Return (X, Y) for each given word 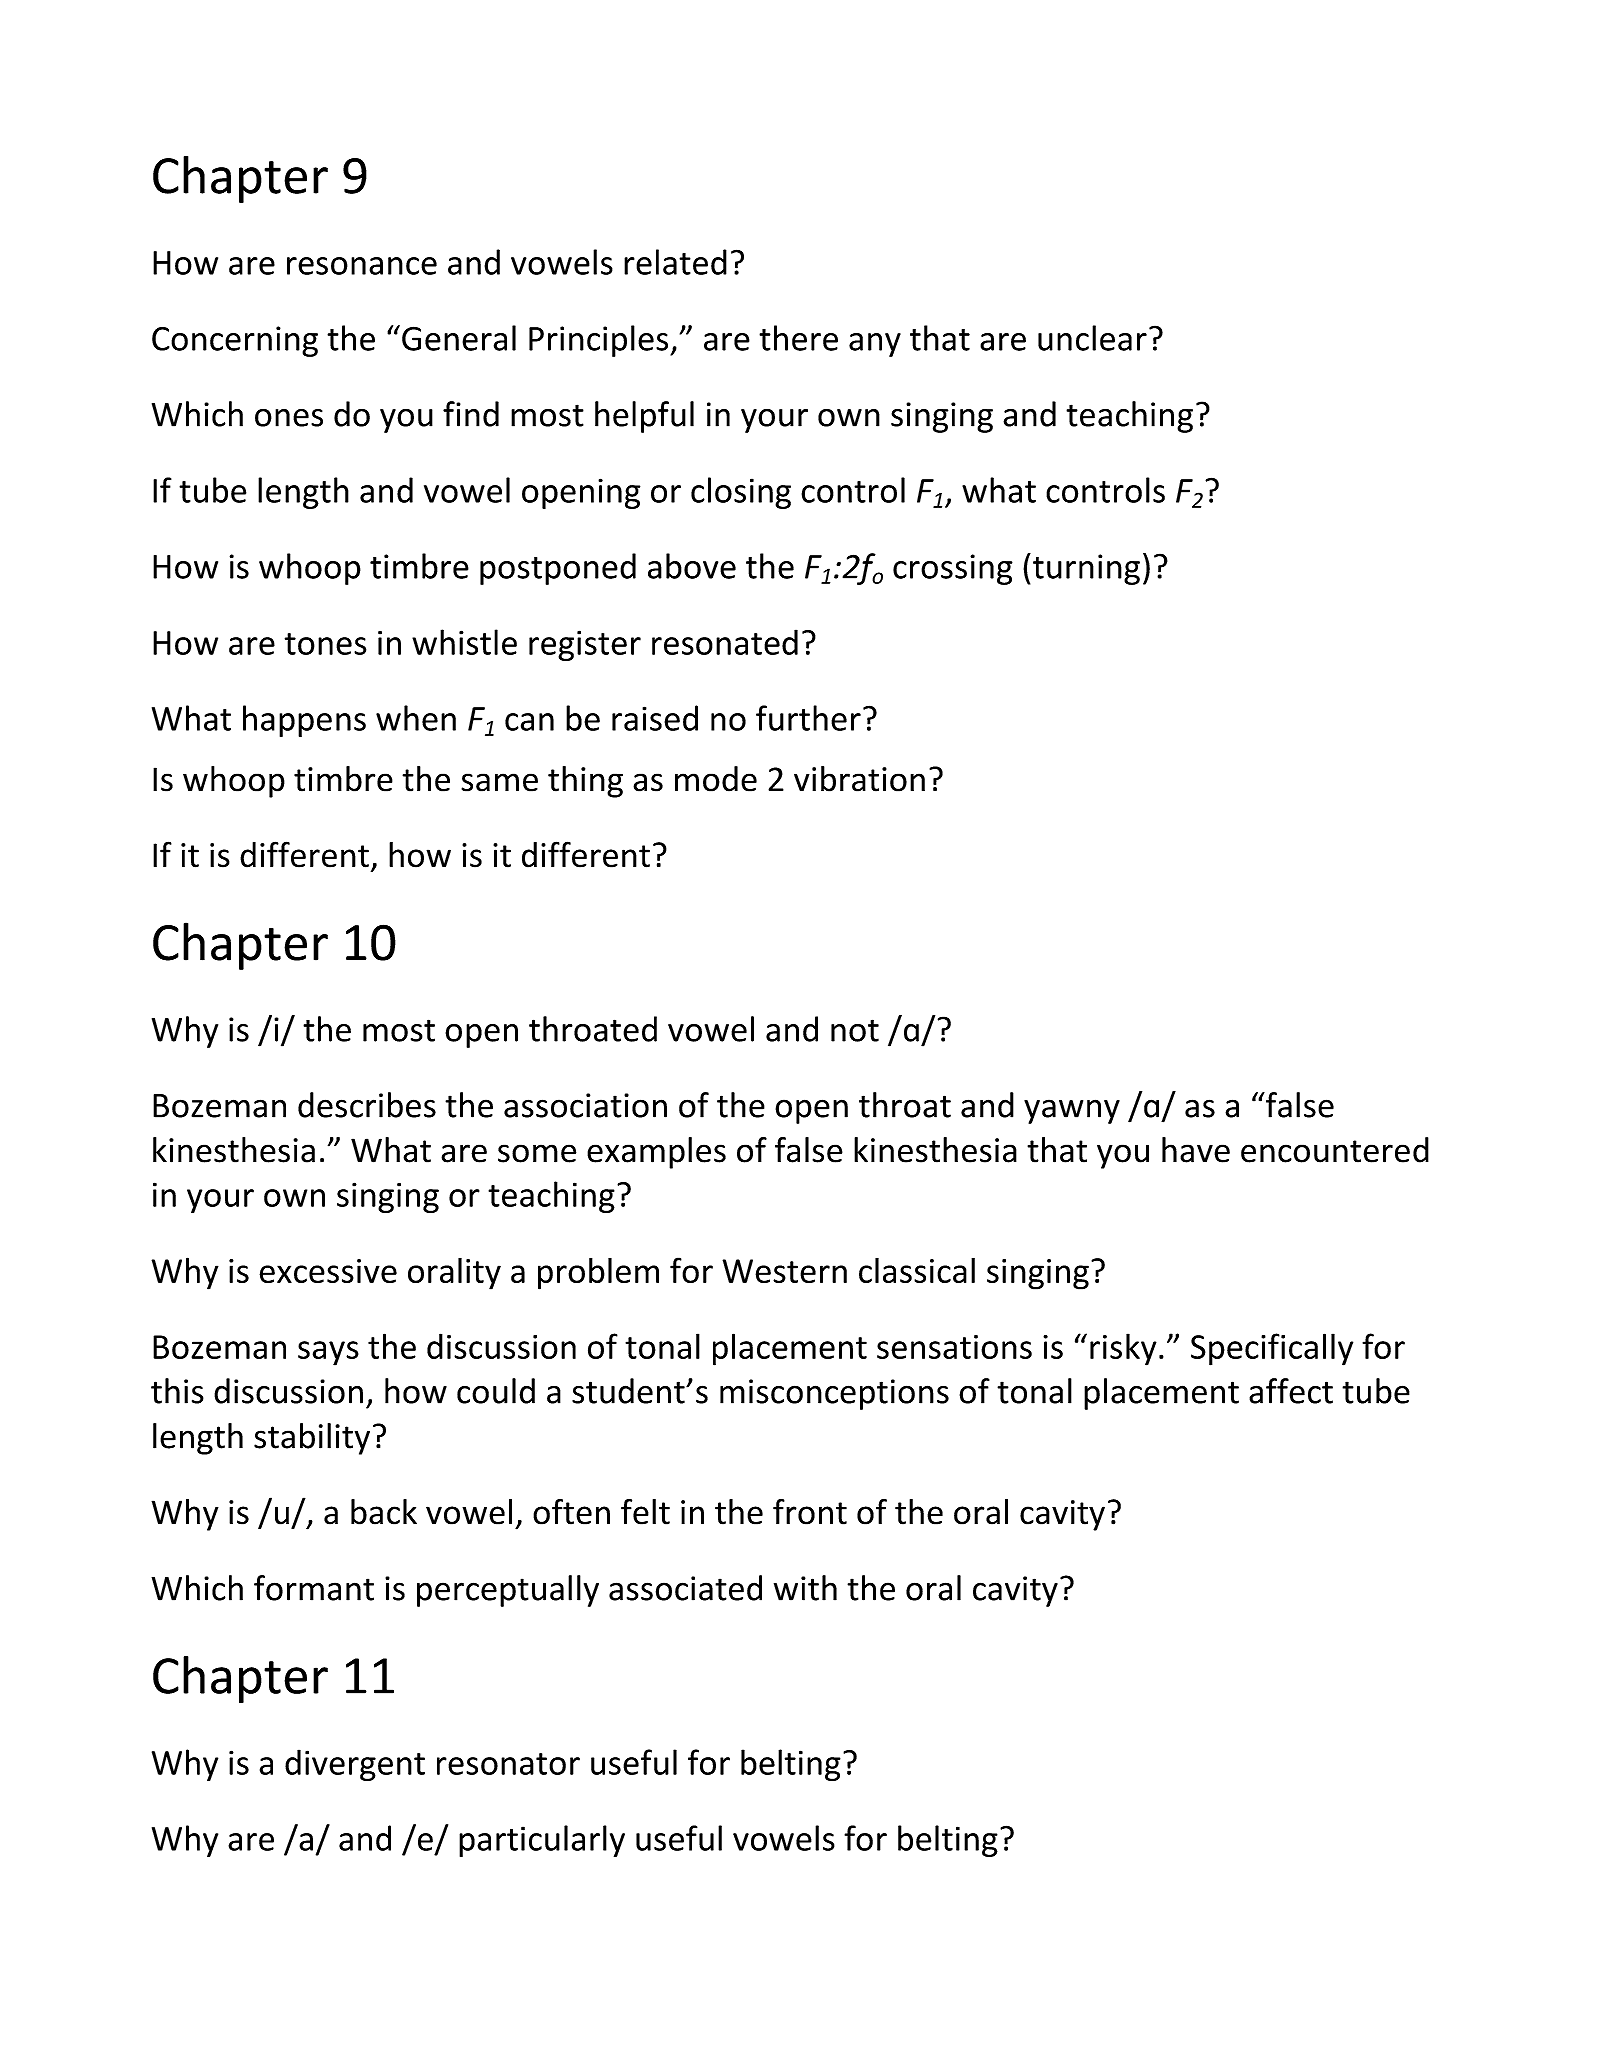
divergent (355, 1765)
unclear (1092, 338)
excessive (328, 1271)
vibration (859, 779)
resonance (362, 266)
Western (784, 1271)
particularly (542, 1841)
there (798, 338)
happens (304, 721)
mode (716, 779)
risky (1123, 1349)
